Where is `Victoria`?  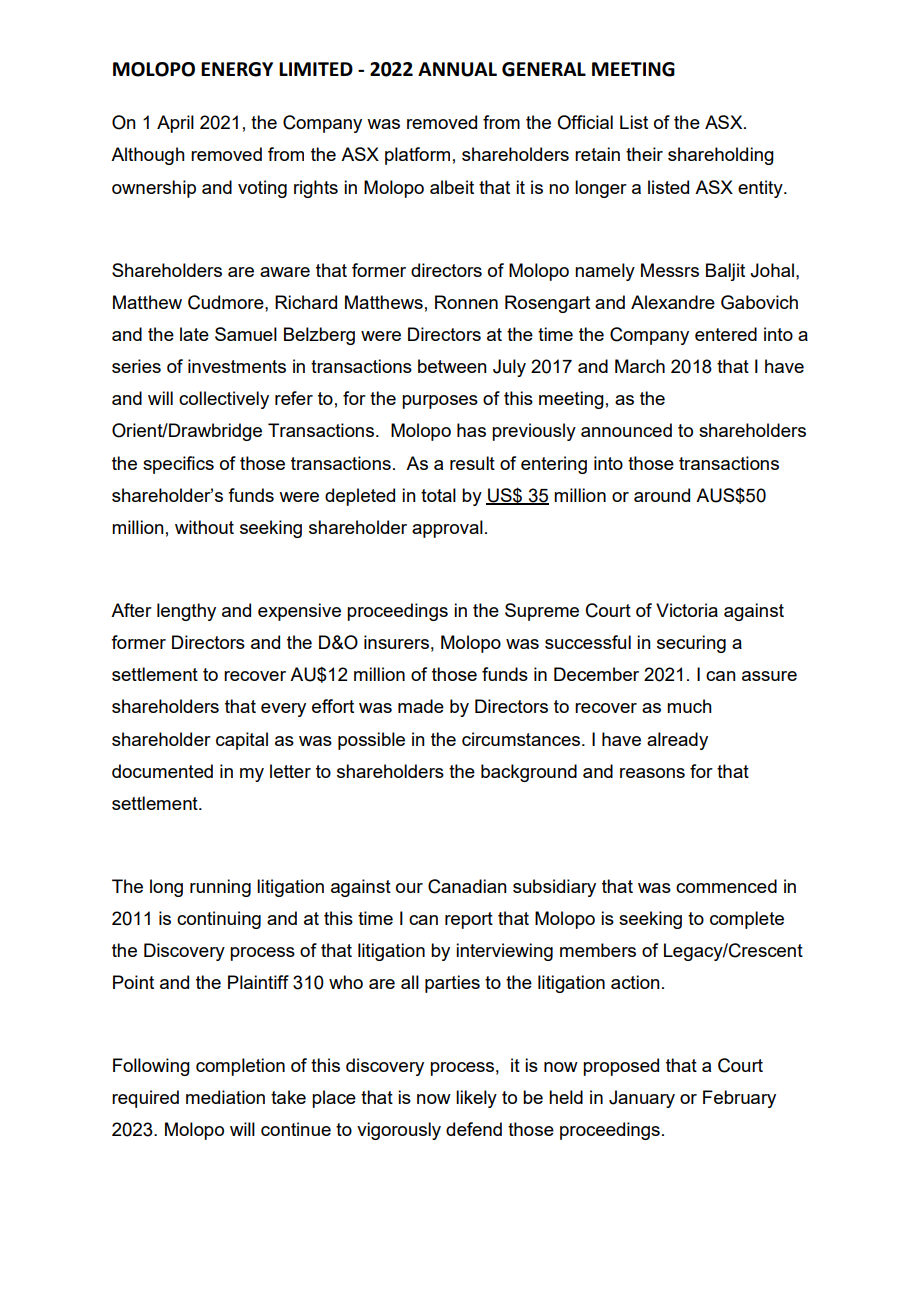
Victoria is located at coordinates (687, 610).
